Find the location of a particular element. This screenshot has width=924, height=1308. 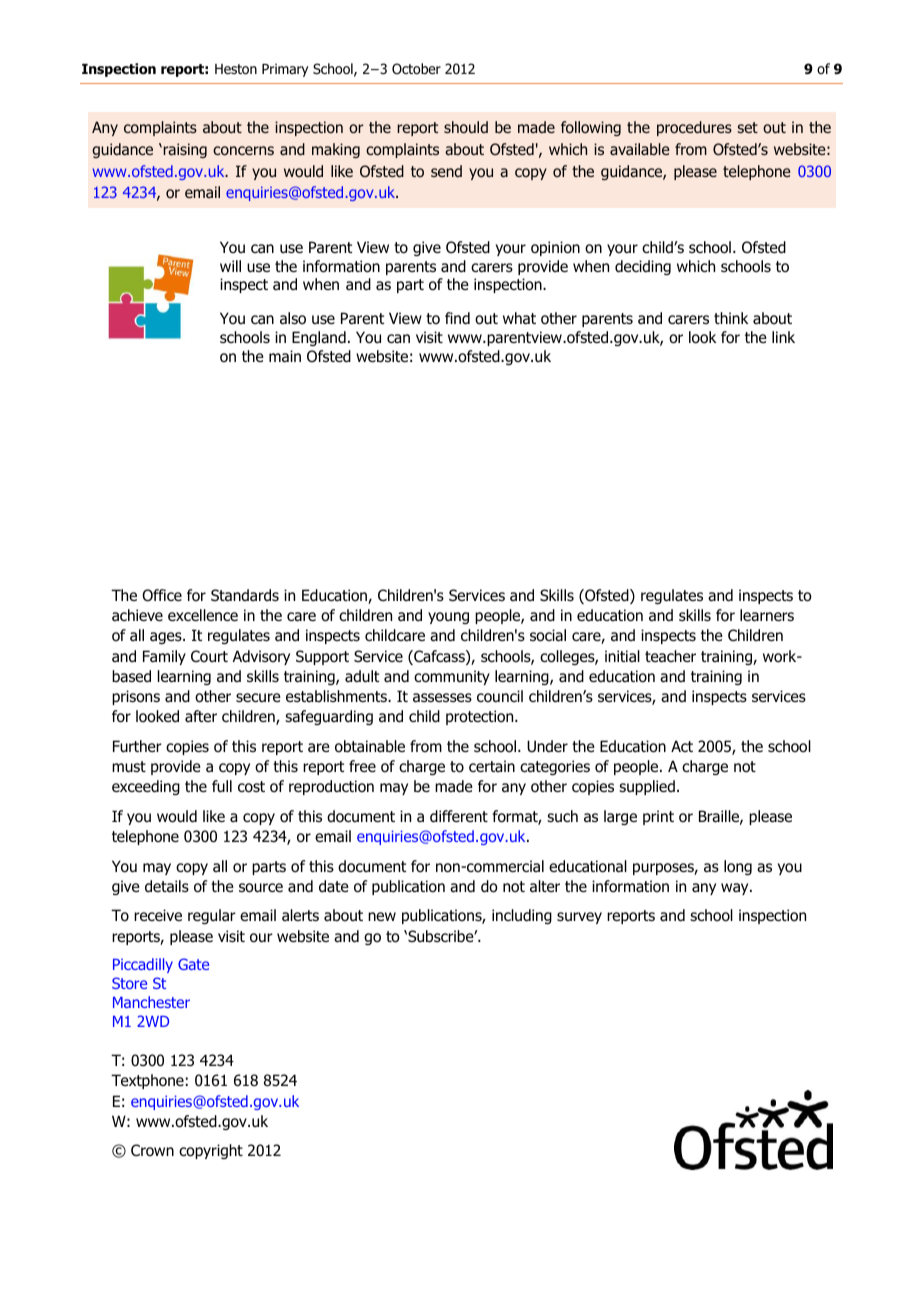

certain is located at coordinates (492, 766).
